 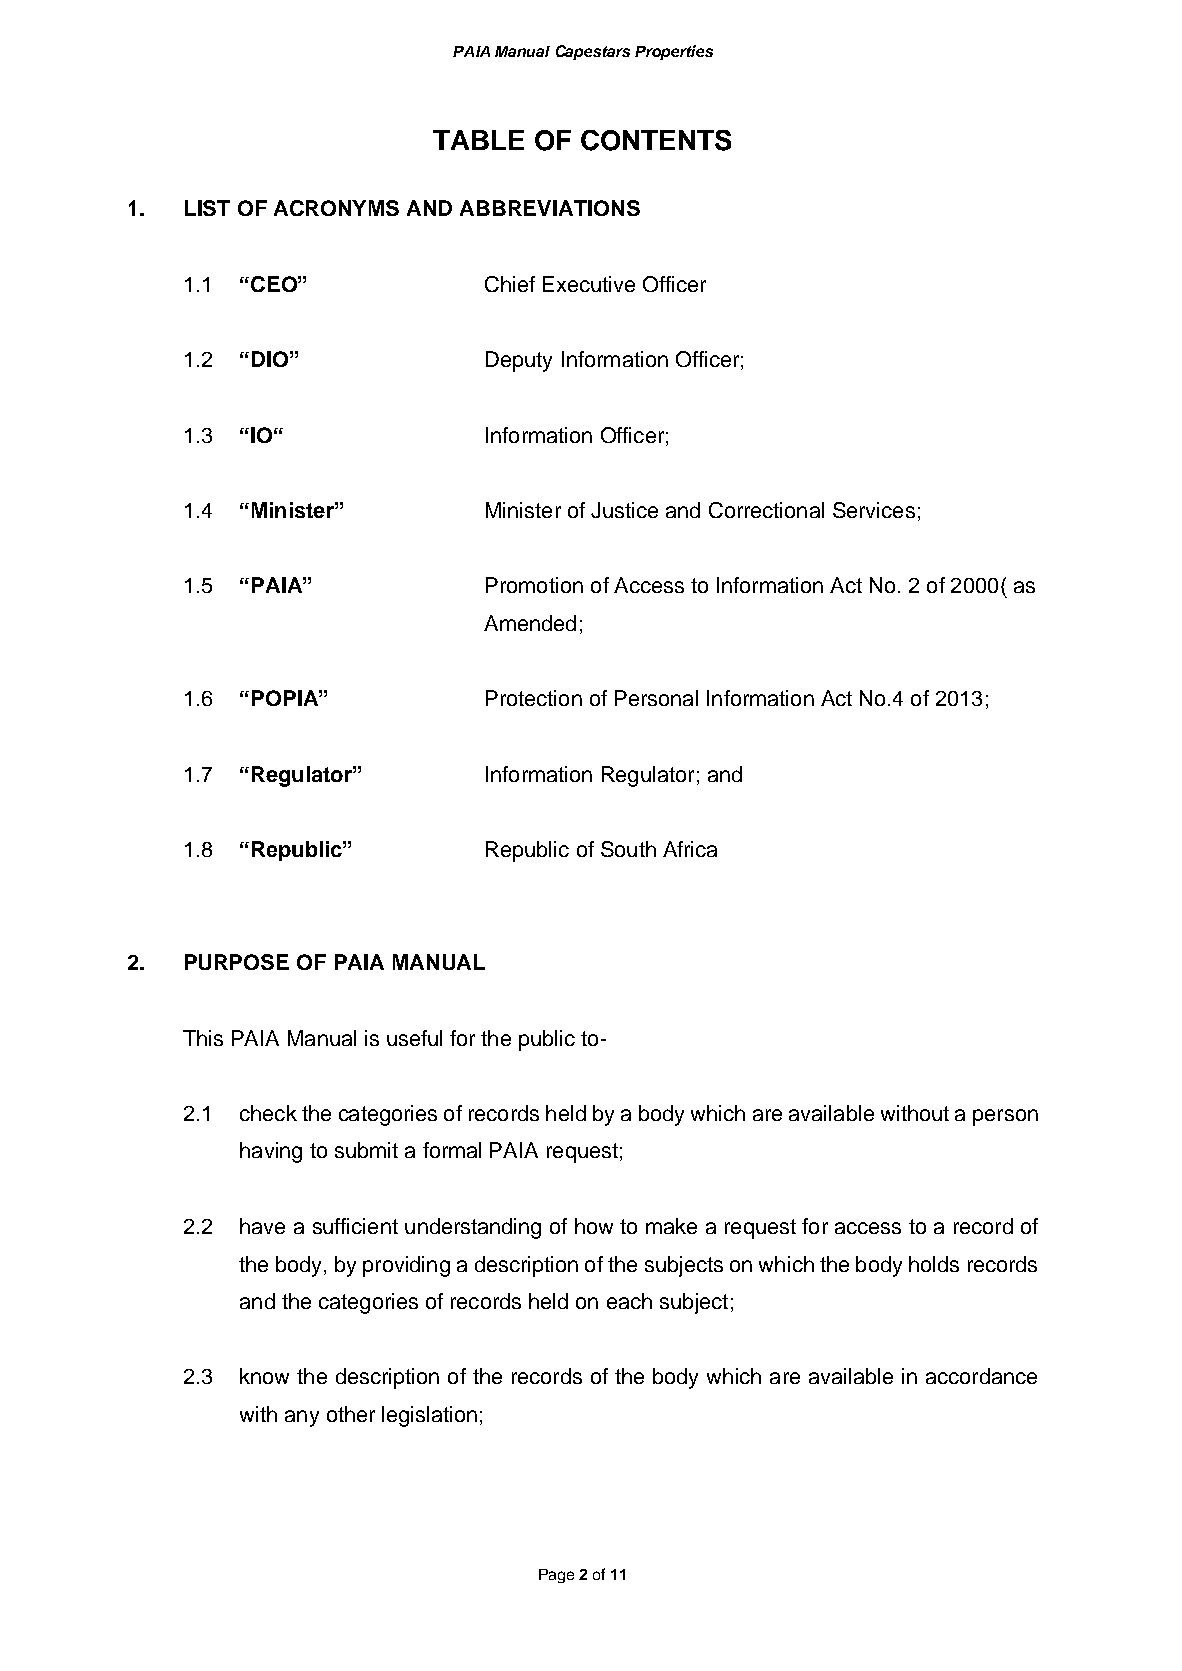 What do you see at coordinates (981, 1376) in the document?
I see `accordance` at bounding box center [981, 1376].
